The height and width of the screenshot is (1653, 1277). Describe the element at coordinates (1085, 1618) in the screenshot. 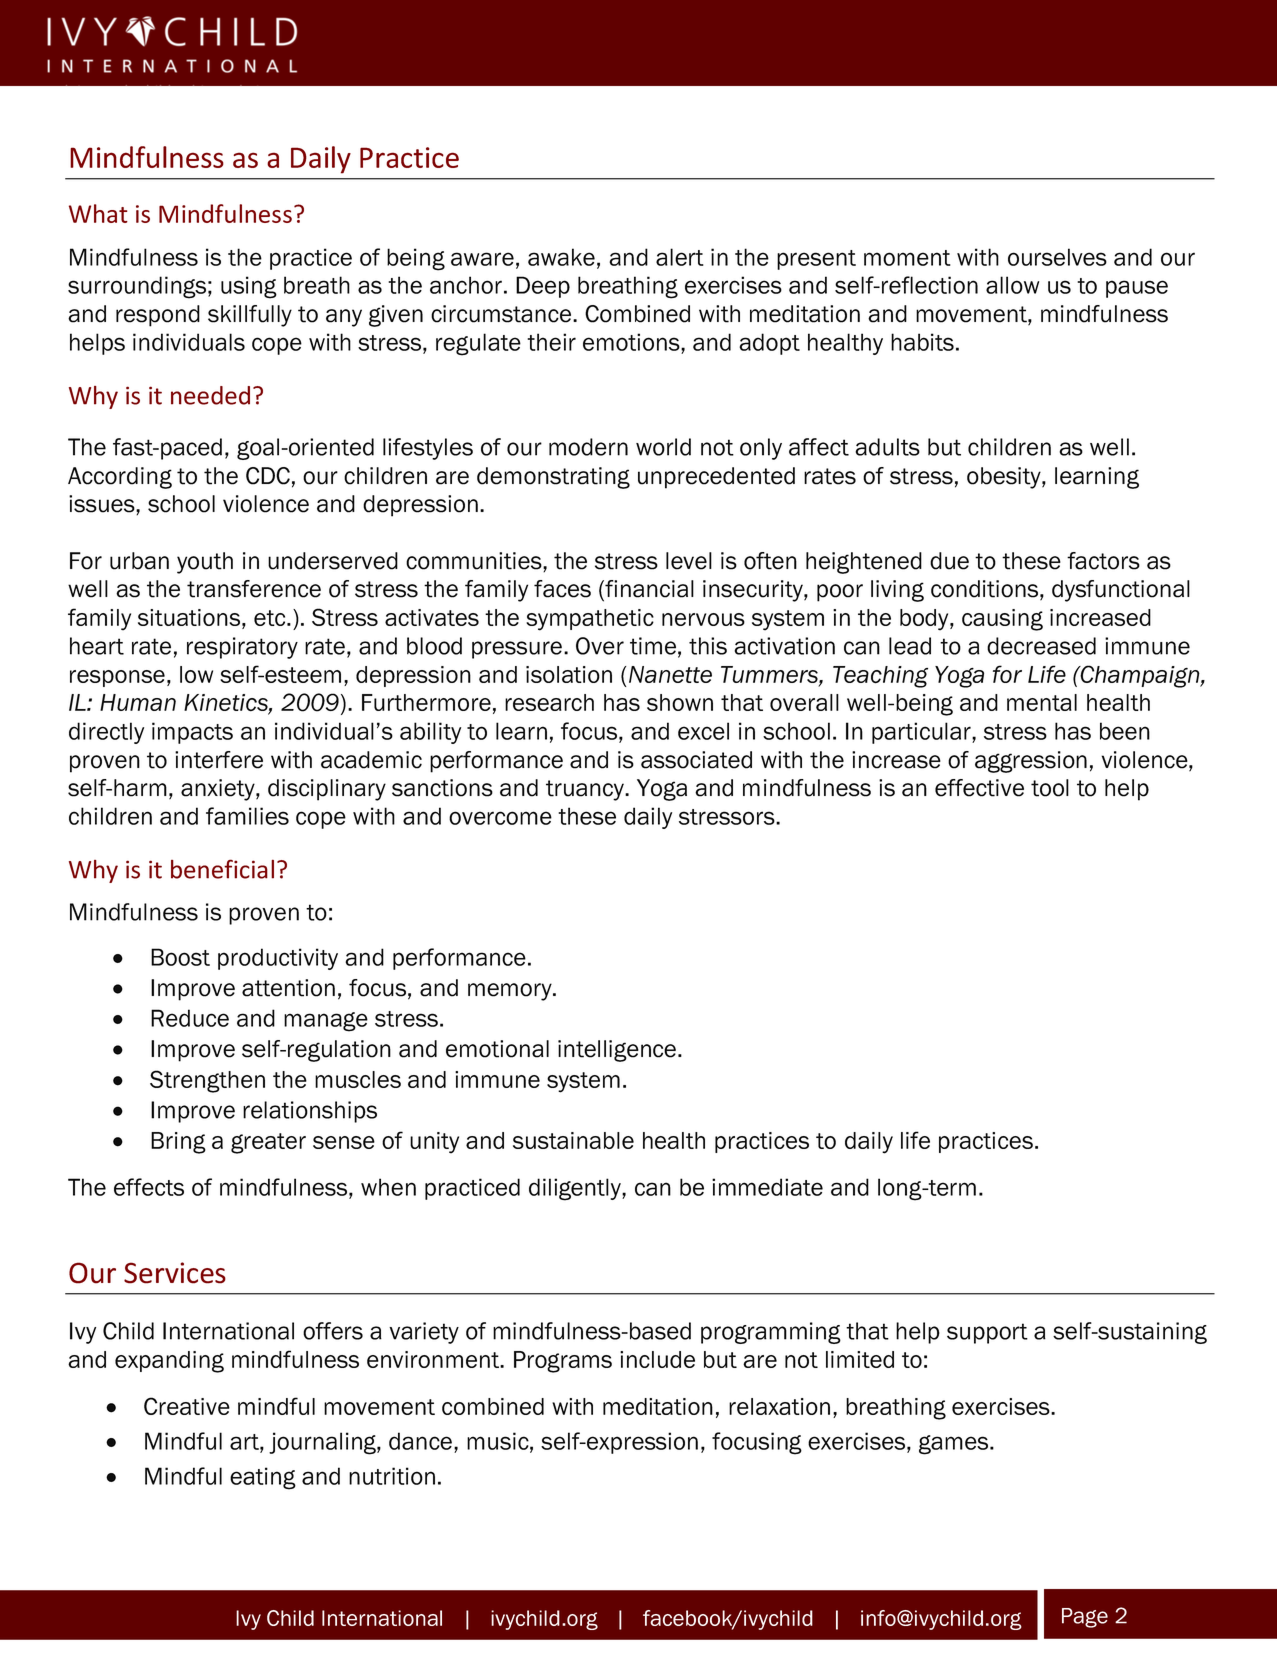

I see `Page` at that location.
